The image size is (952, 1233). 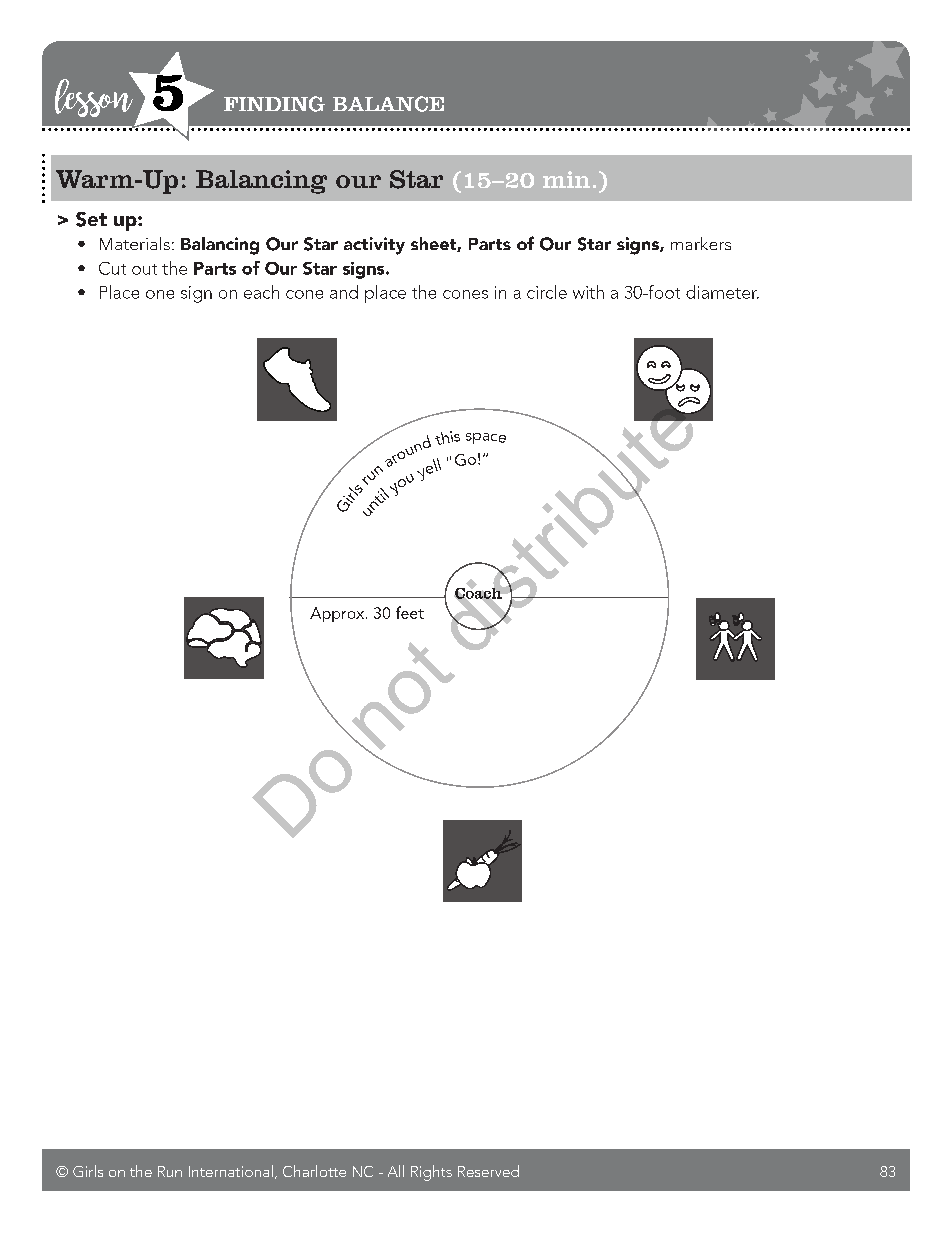 What do you see at coordinates (261, 292) in the page?
I see `each` at bounding box center [261, 292].
